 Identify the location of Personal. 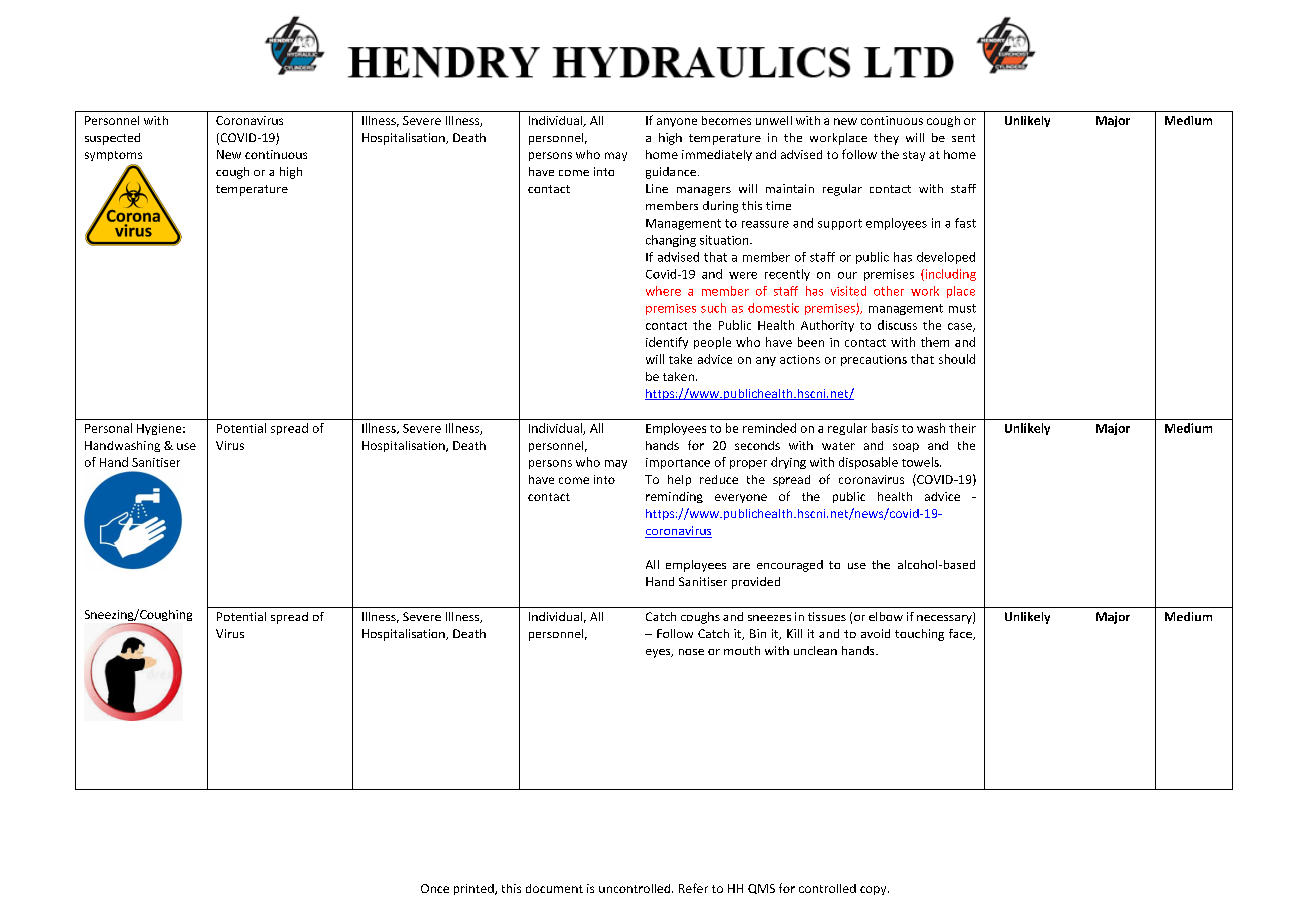
(108, 428).
